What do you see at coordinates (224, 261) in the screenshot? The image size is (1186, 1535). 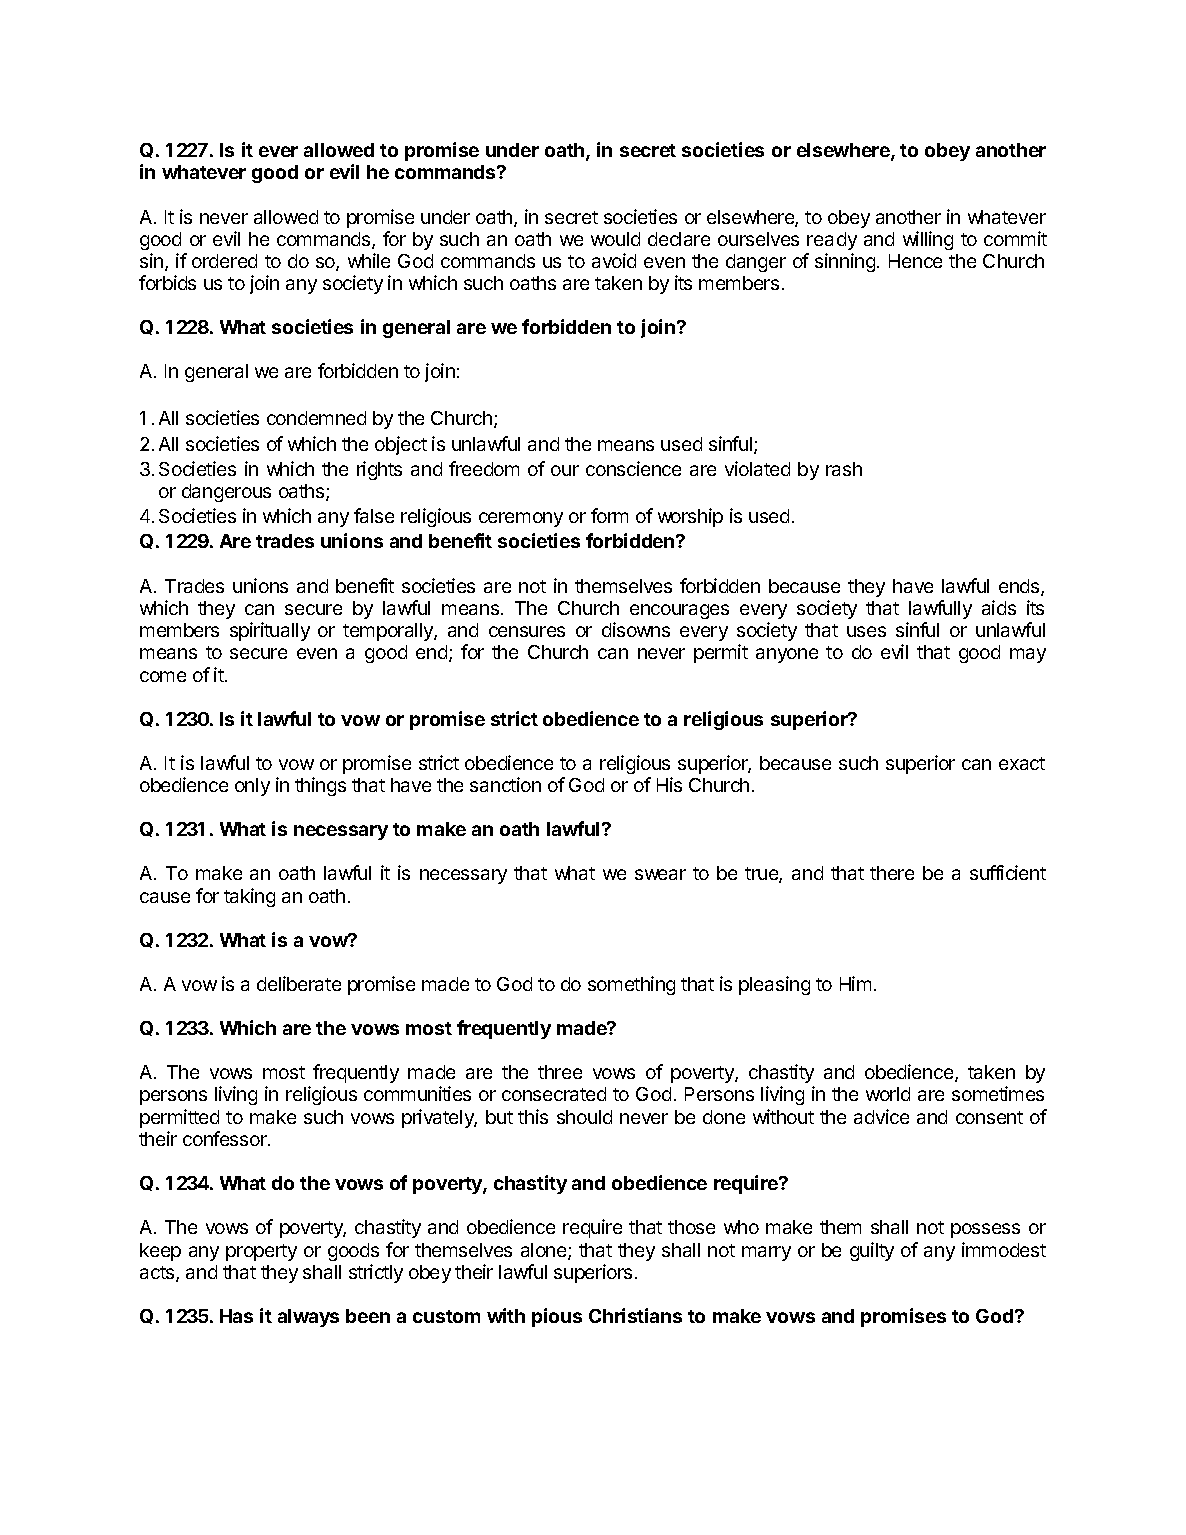 I see `ordered` at bounding box center [224, 261].
